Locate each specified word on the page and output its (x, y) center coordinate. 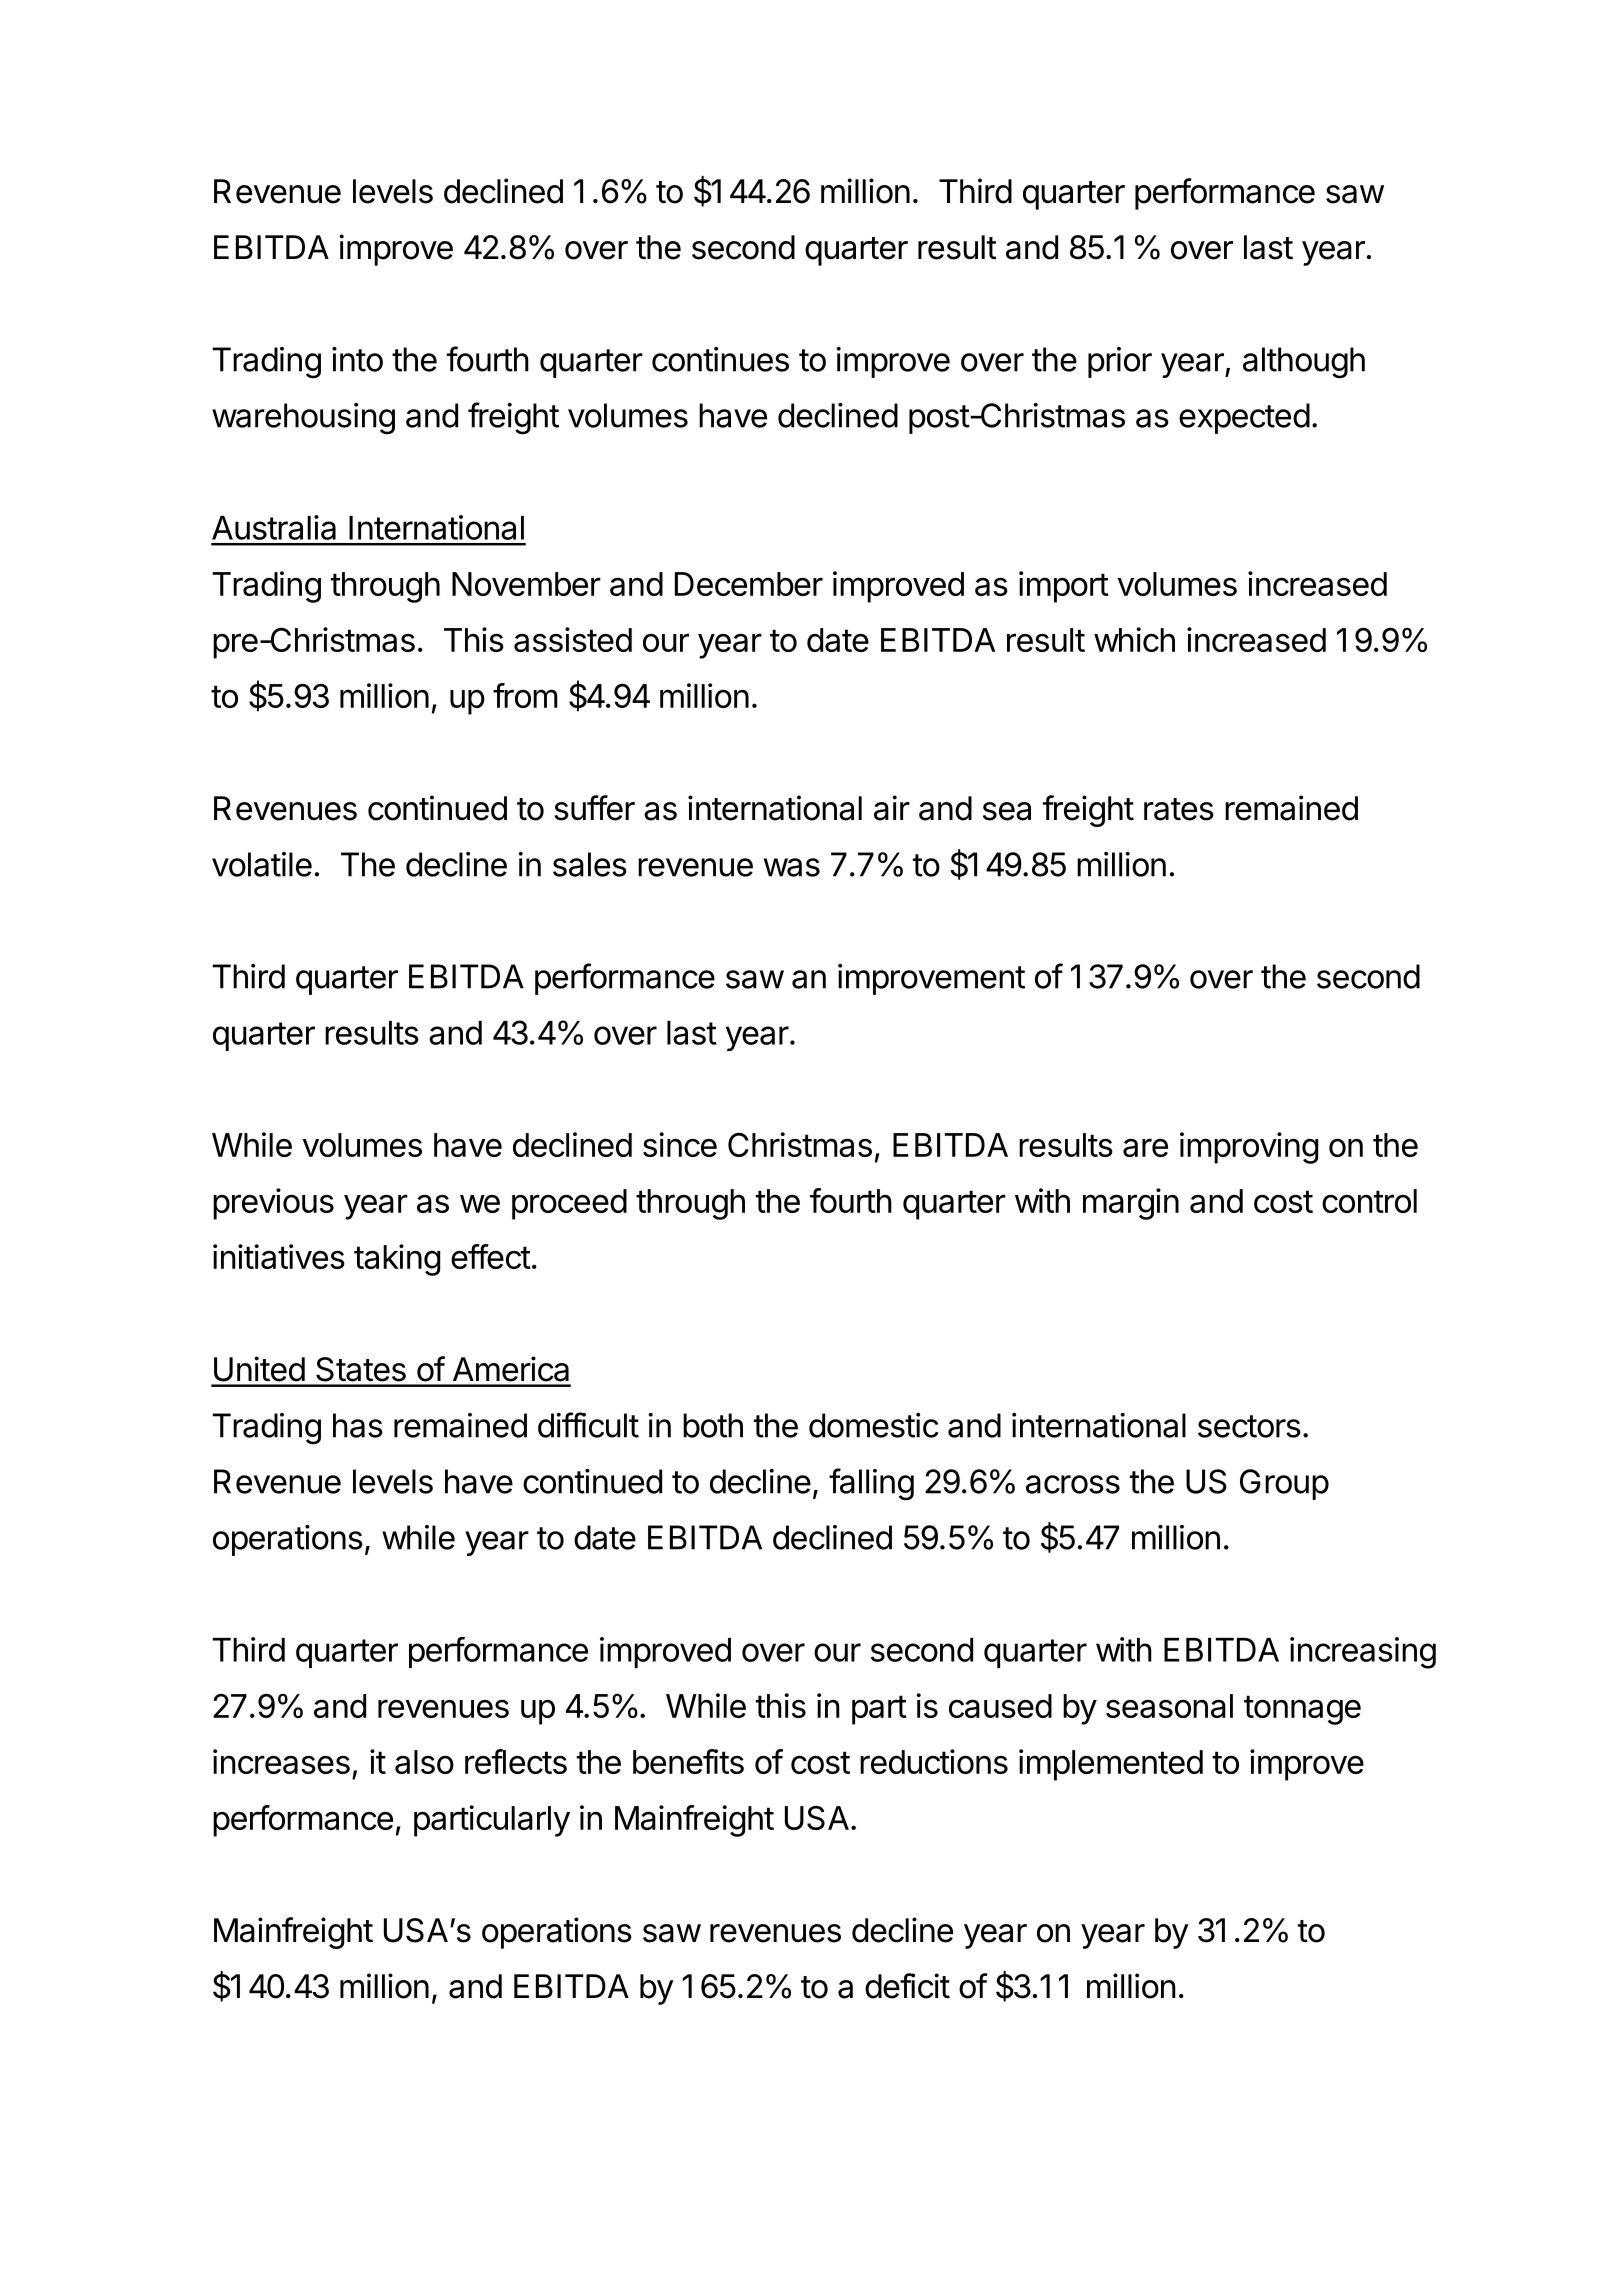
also (424, 1762)
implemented (1111, 1765)
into (357, 359)
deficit (907, 1986)
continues (720, 359)
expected (1244, 418)
